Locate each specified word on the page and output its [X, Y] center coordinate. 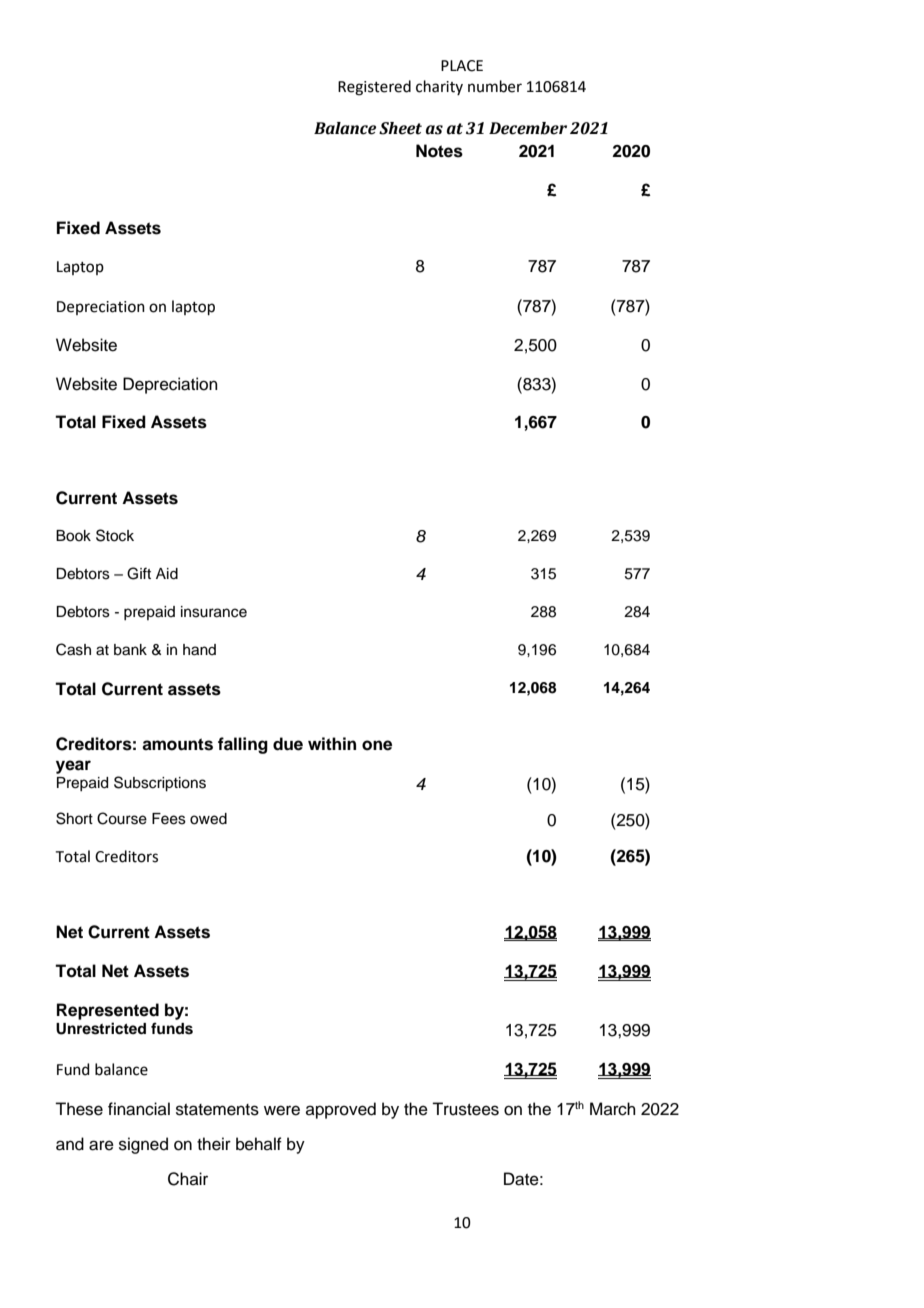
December [528, 128]
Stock [115, 535]
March [613, 1109]
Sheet [400, 128]
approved [341, 1110]
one [377, 745]
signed [143, 1145]
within [332, 743]
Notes [439, 151]
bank [130, 650]
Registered [374, 88]
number [495, 86]
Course [122, 818]
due [288, 744]
